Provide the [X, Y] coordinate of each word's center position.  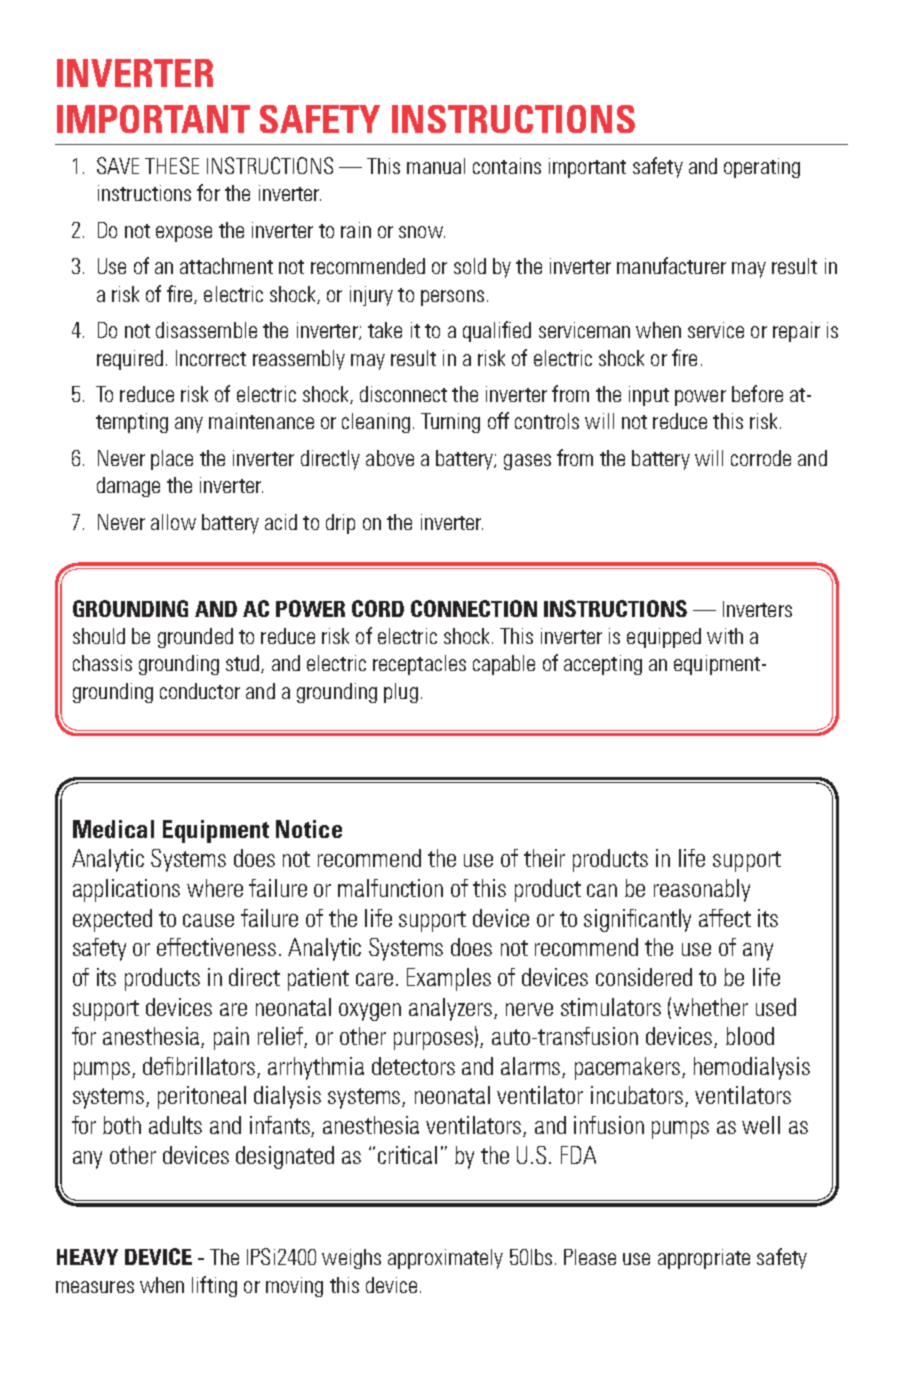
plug [401, 693]
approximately [445, 1259]
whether [710, 1007]
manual [436, 166]
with [725, 636]
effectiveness [216, 947]
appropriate [704, 1259]
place [172, 460]
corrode [761, 458]
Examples [449, 979]
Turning [450, 423]
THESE [172, 165]
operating [762, 168]
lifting [214, 1286]
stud [244, 664]
